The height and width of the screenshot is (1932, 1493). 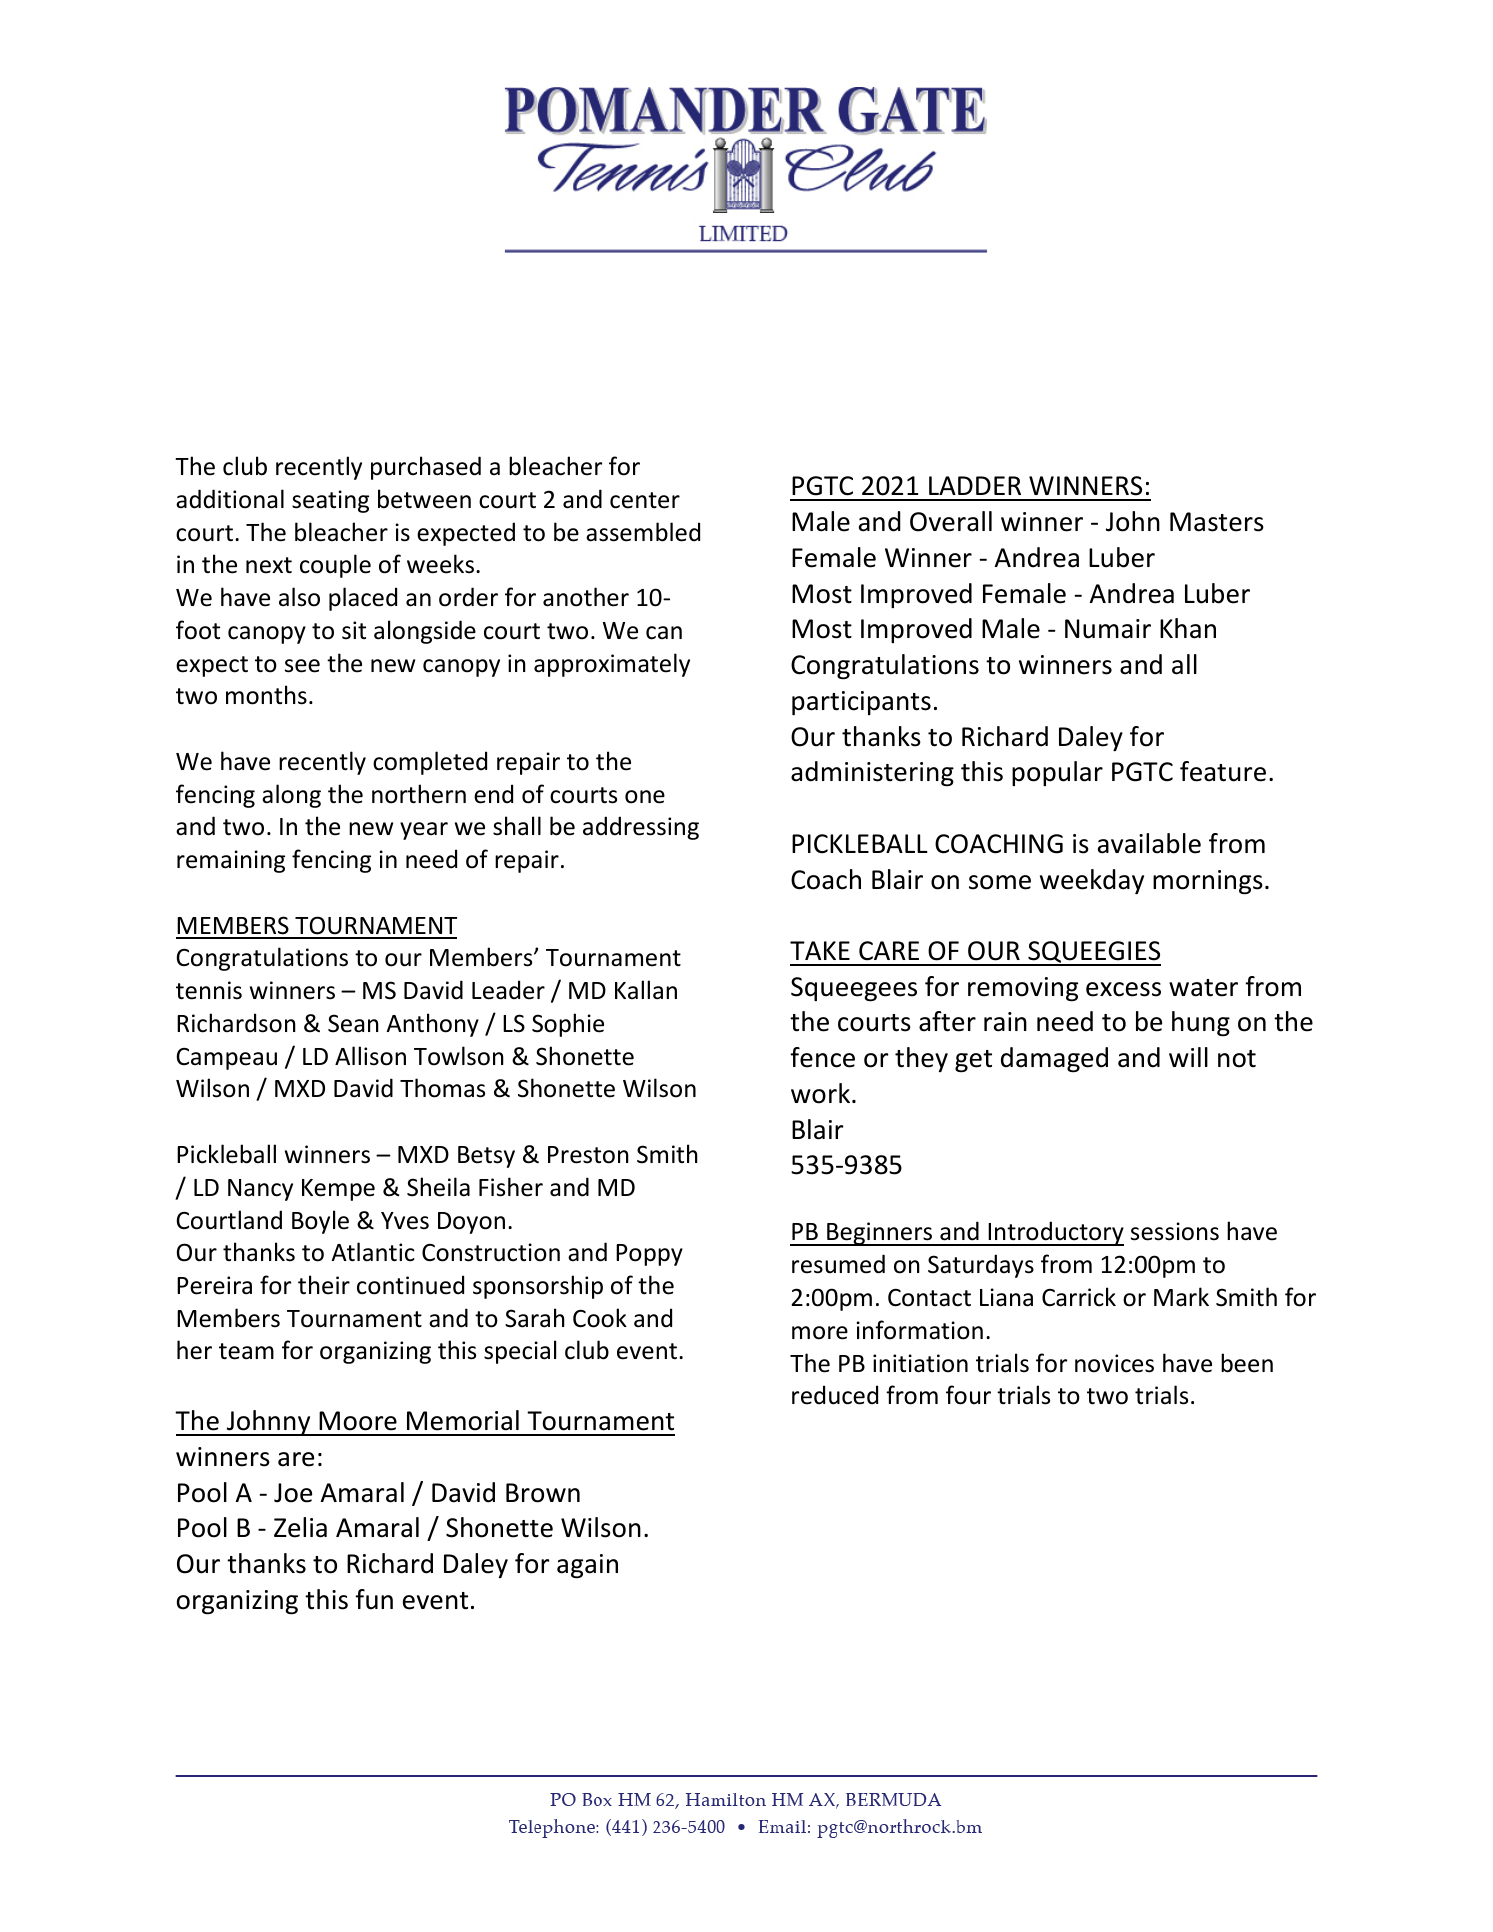 What do you see at coordinates (968, 1395) in the screenshot?
I see `four` at bounding box center [968, 1395].
